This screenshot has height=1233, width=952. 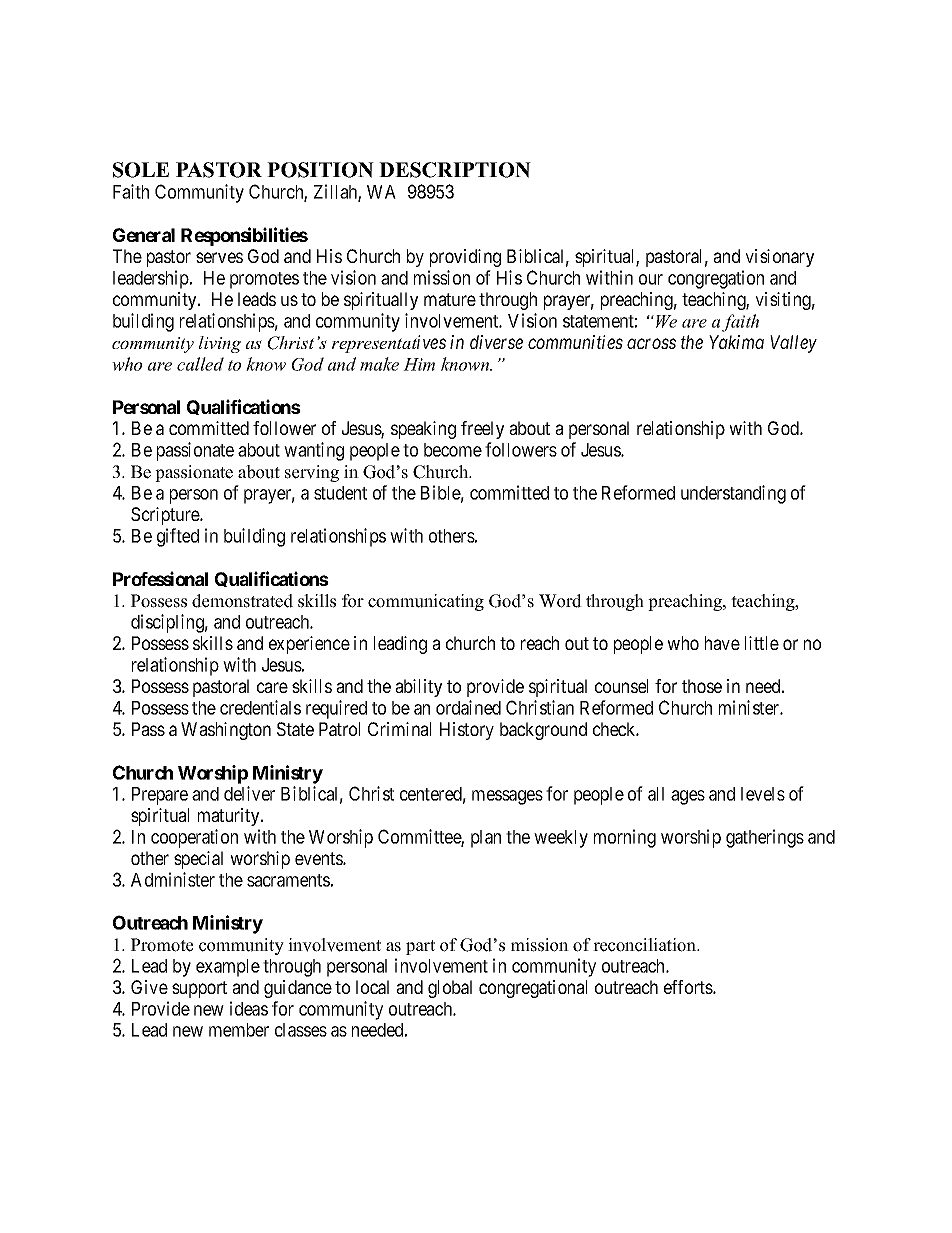 What do you see at coordinates (200, 364) in the screenshot?
I see `called` at bounding box center [200, 364].
